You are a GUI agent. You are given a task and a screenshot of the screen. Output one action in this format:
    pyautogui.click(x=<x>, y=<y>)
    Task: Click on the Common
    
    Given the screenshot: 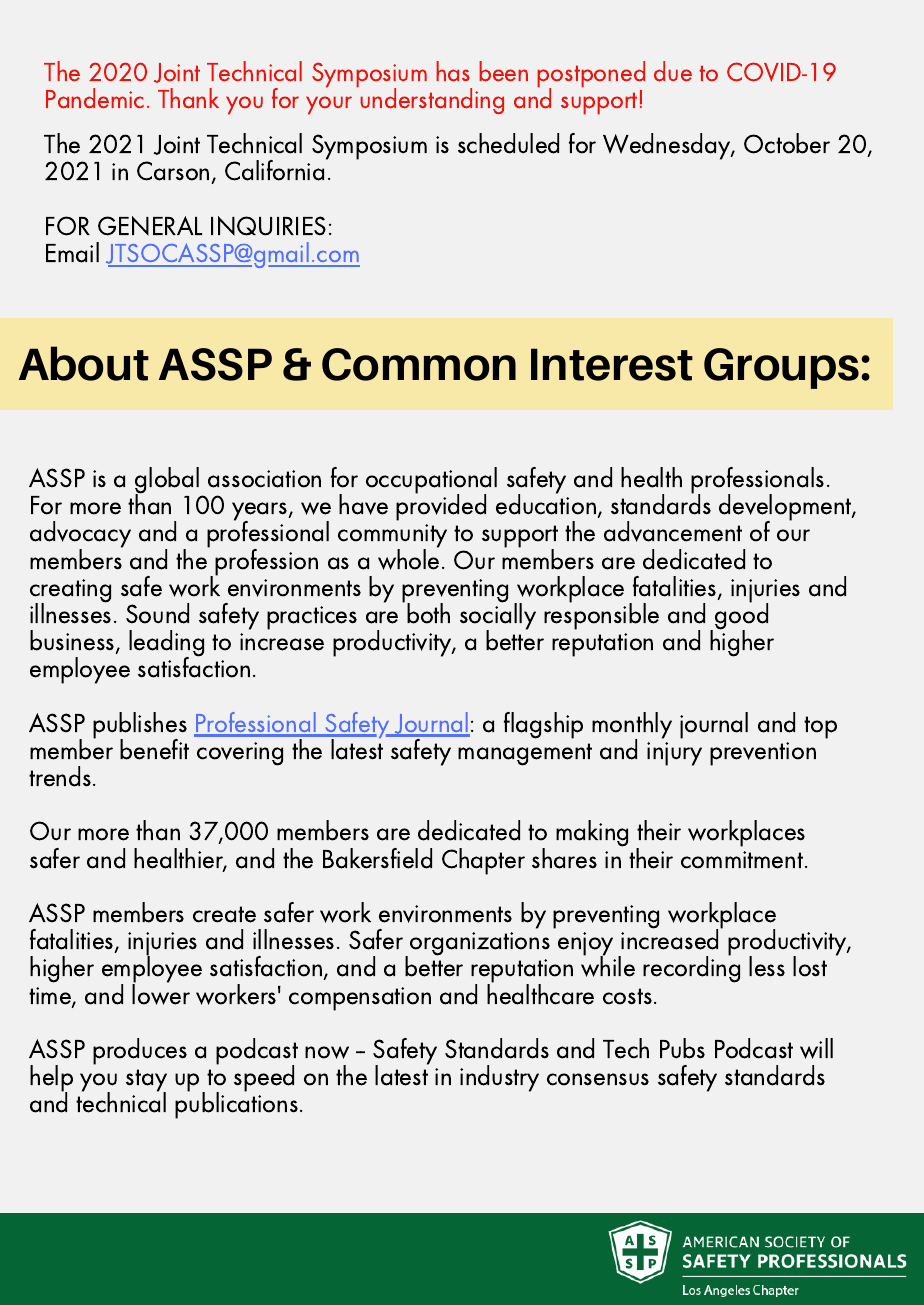 What is the action you would take?
    pyautogui.click(x=419, y=364)
